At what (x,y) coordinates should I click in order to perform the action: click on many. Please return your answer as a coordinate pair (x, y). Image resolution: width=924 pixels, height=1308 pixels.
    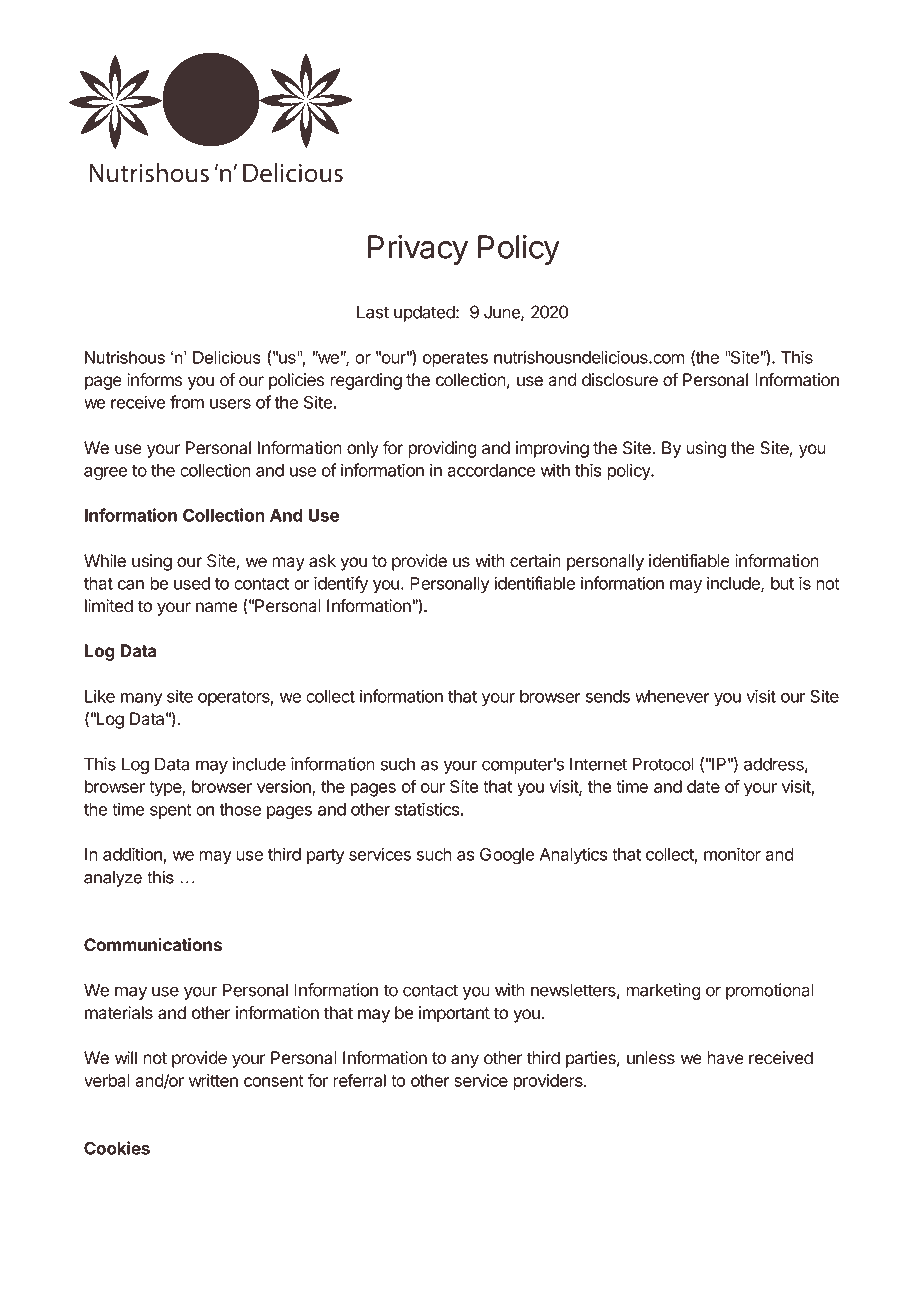
    Looking at the image, I should click on (141, 699).
